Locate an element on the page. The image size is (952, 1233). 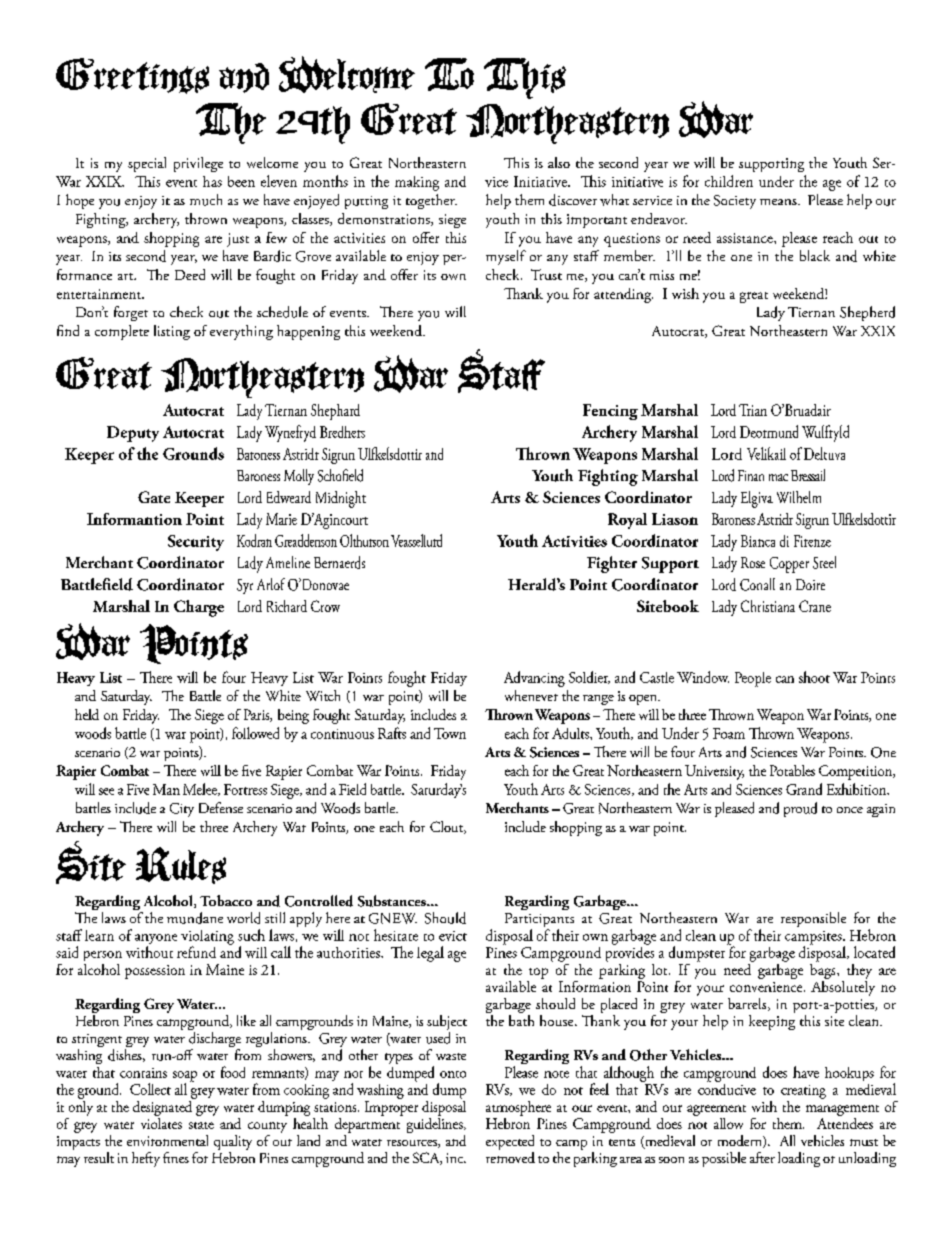
Deputy is located at coordinates (133, 434).
